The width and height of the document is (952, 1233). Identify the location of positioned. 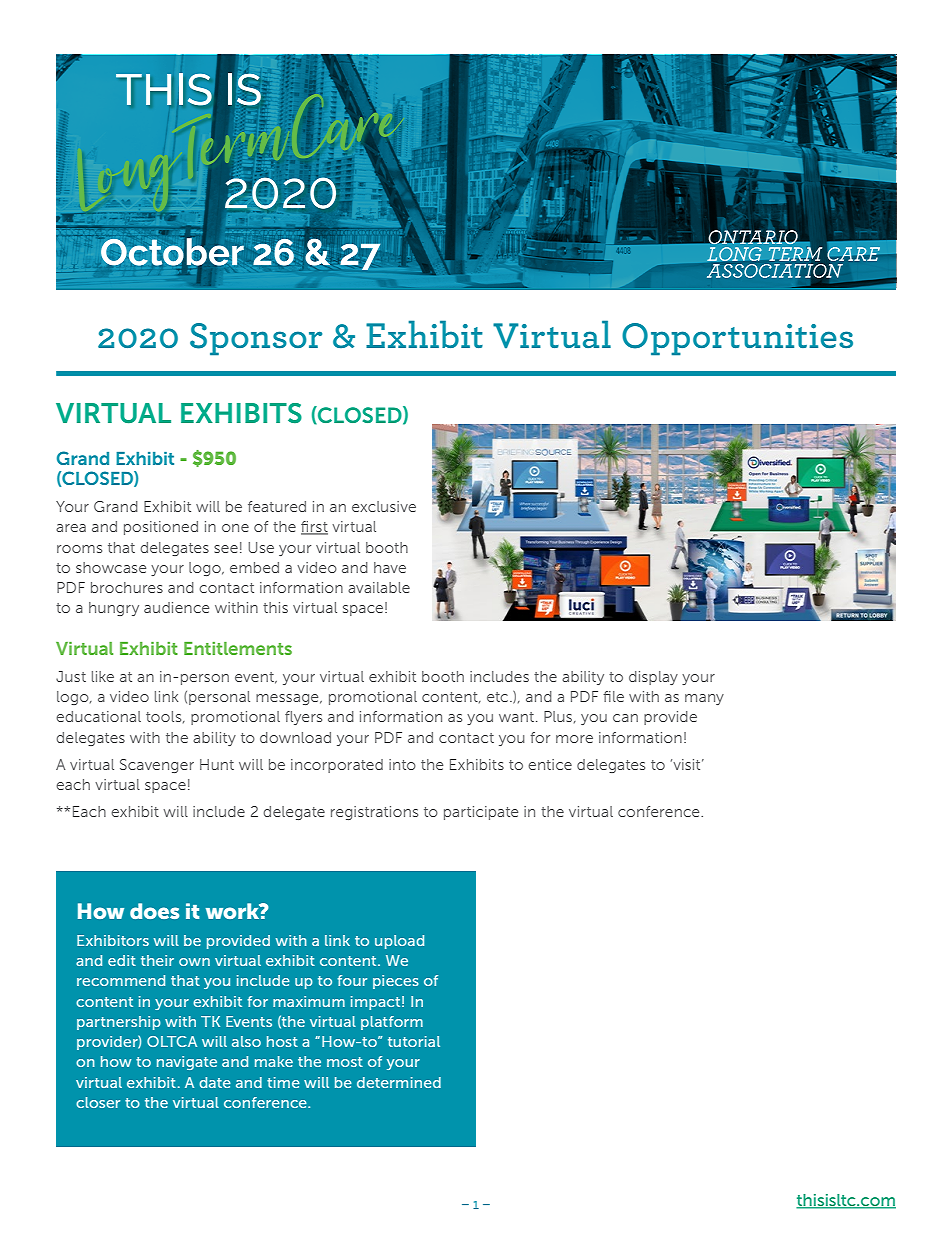
(161, 528).
